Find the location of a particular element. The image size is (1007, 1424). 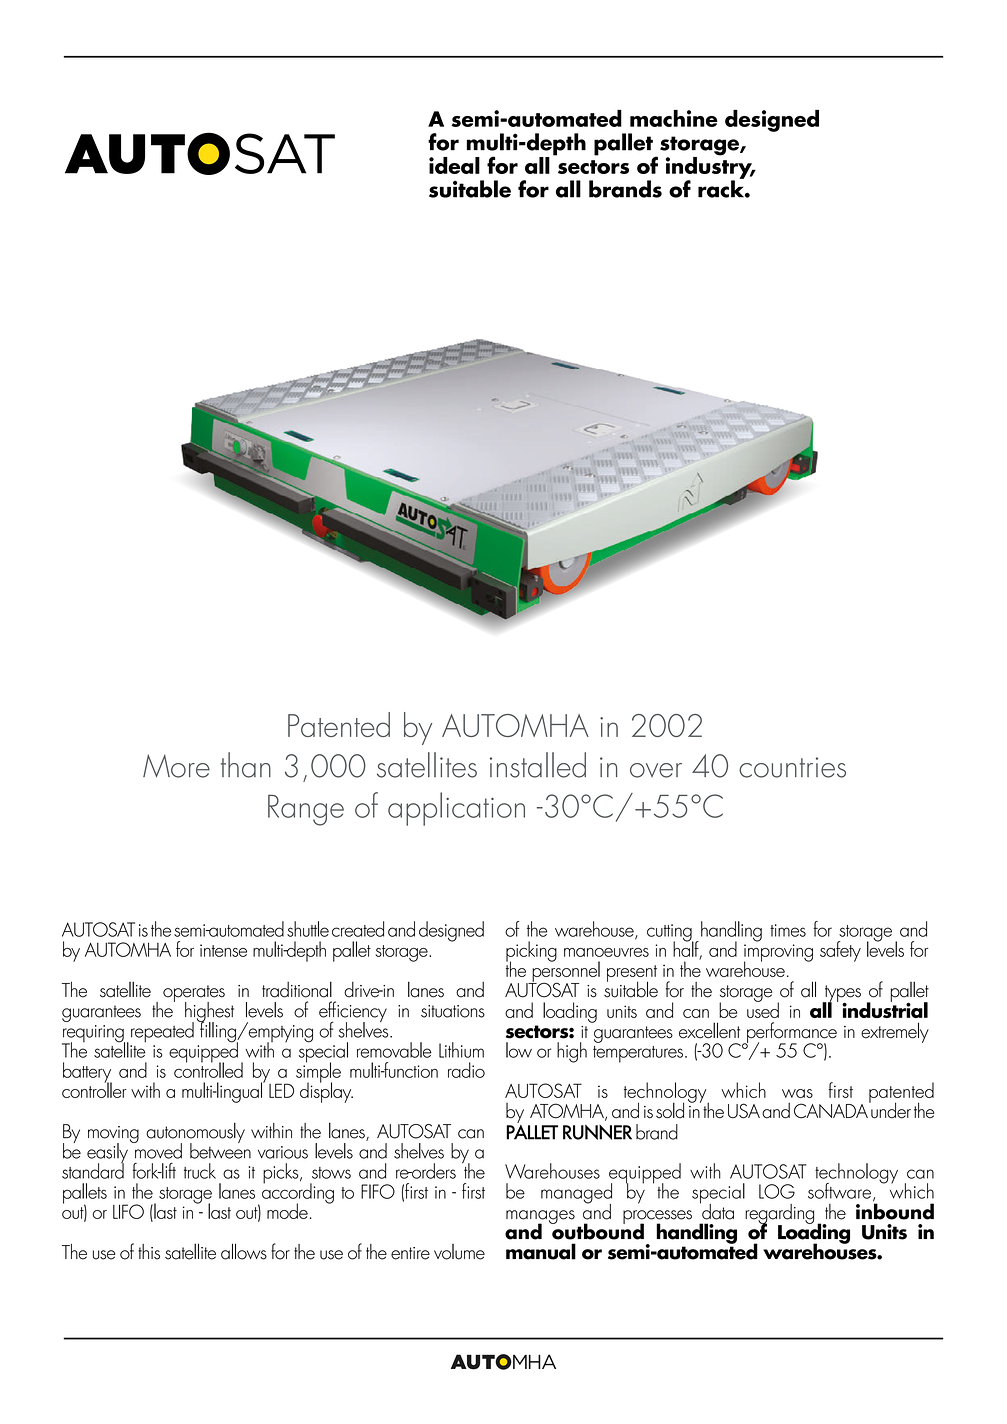

over is located at coordinates (656, 770).
